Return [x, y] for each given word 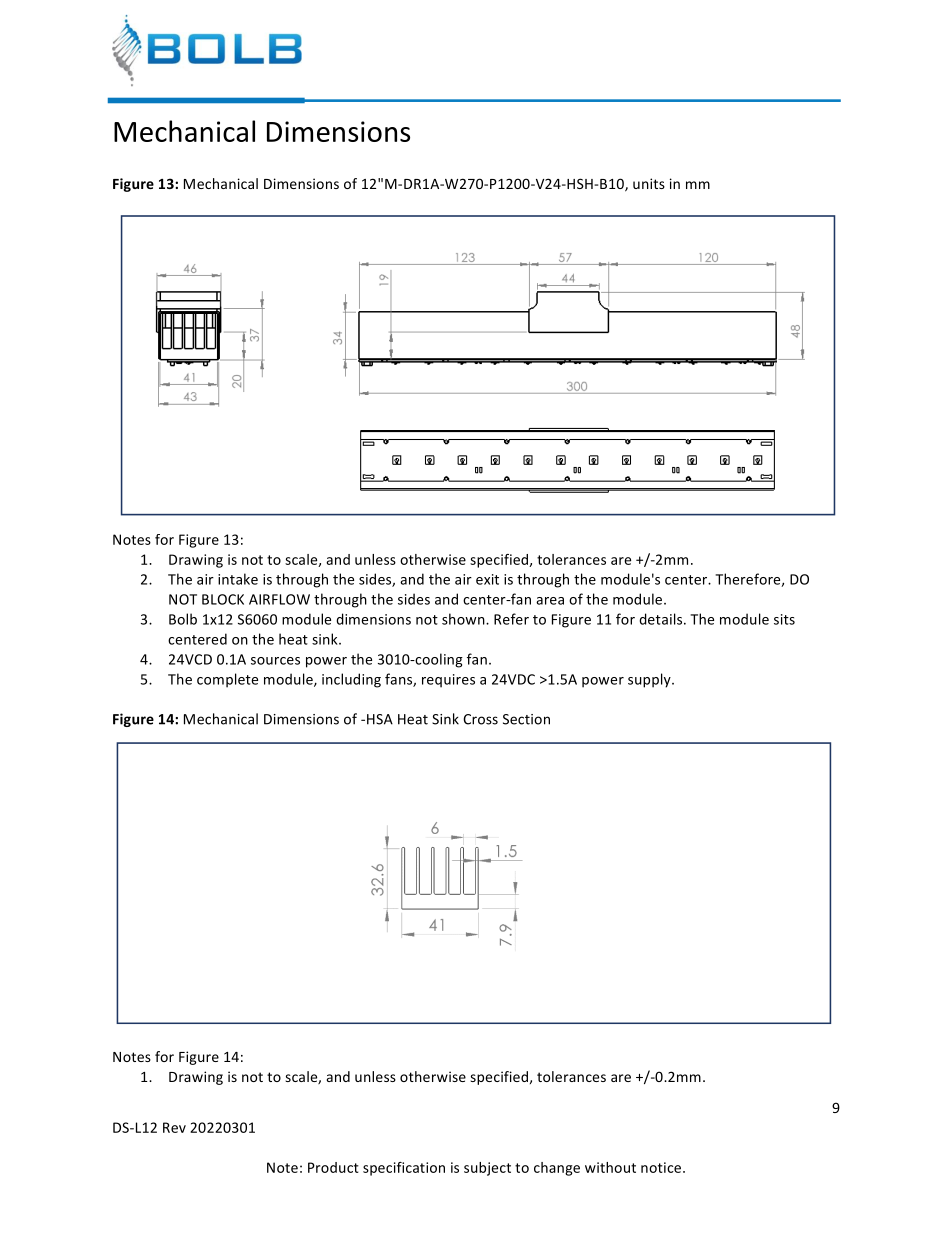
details [662, 619]
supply [650, 680]
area [550, 601]
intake [238, 579]
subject [487, 1169]
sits [784, 619]
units [649, 183]
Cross [480, 719]
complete [227, 680]
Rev [174, 1127]
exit [487, 579]
